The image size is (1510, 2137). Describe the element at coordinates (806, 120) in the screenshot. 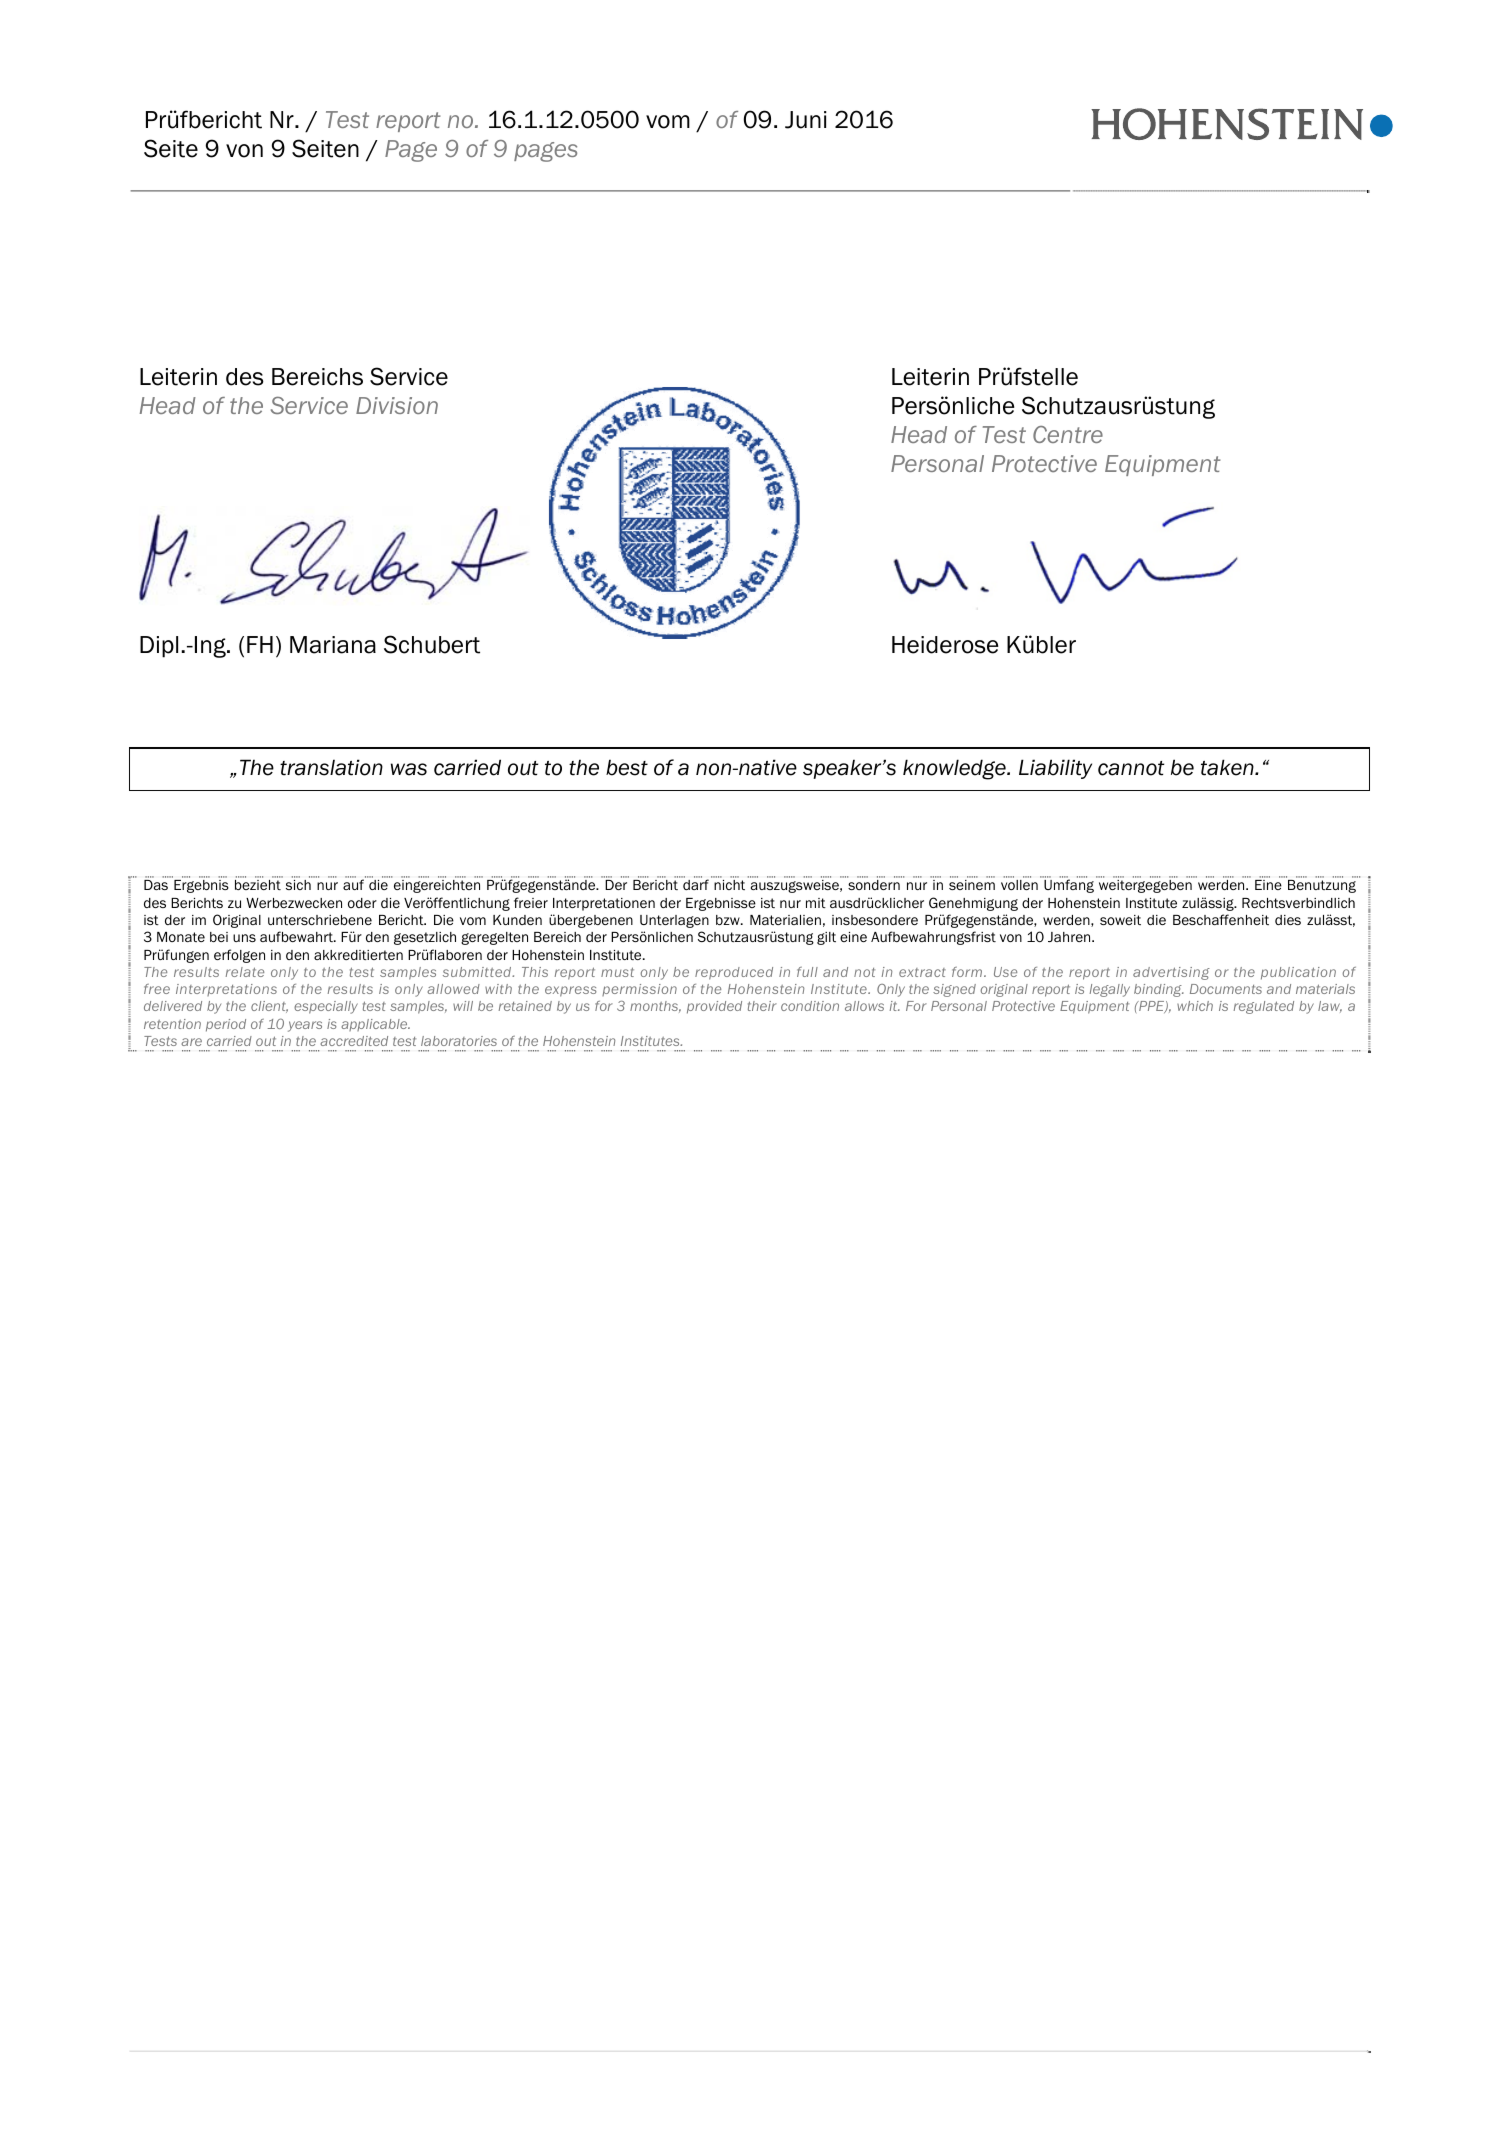

I see `Juni` at that location.
